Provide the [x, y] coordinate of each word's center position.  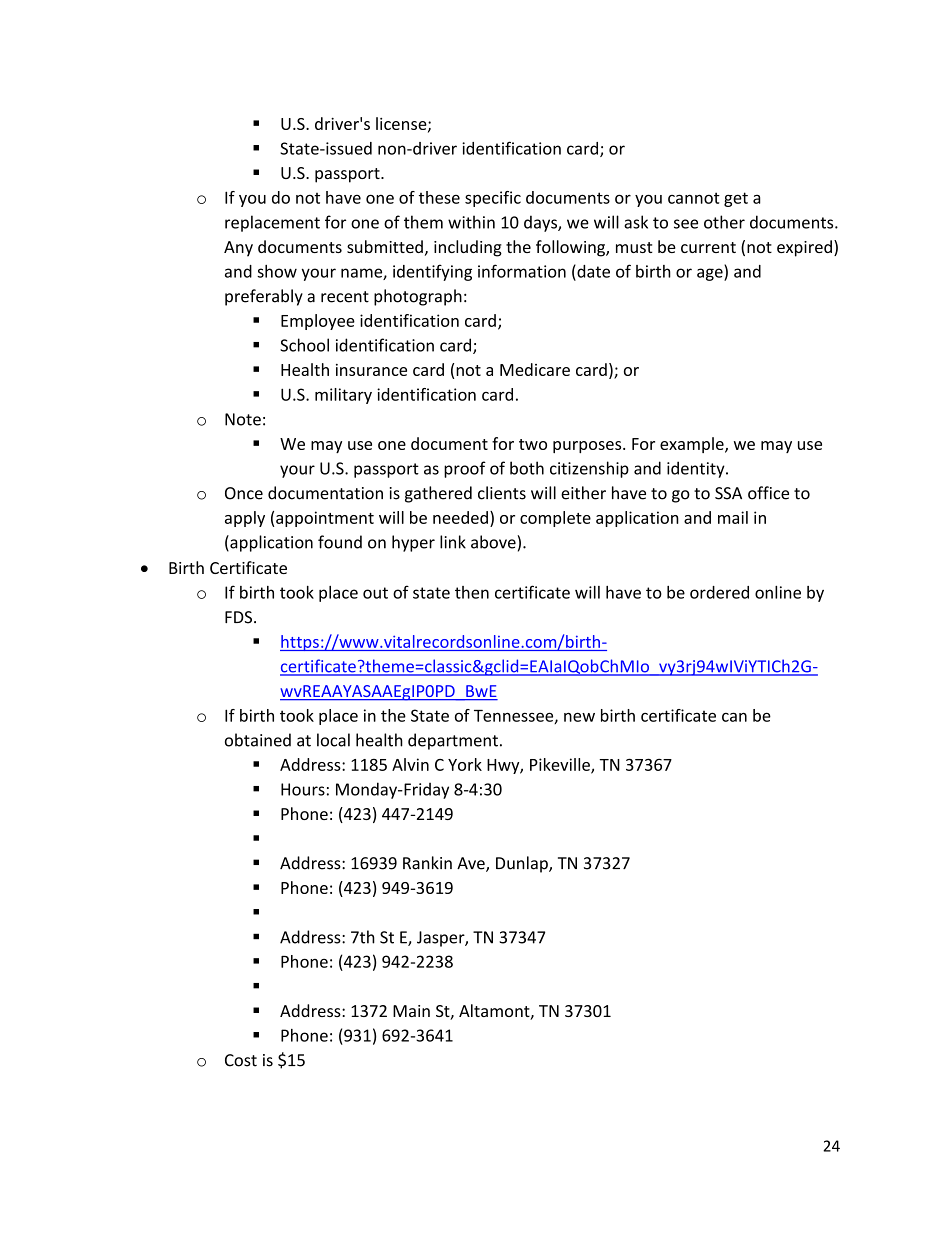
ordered [719, 592]
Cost [241, 1060]
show [277, 271]
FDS [240, 617]
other [724, 222]
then [472, 592]
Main [411, 1011]
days [541, 223]
